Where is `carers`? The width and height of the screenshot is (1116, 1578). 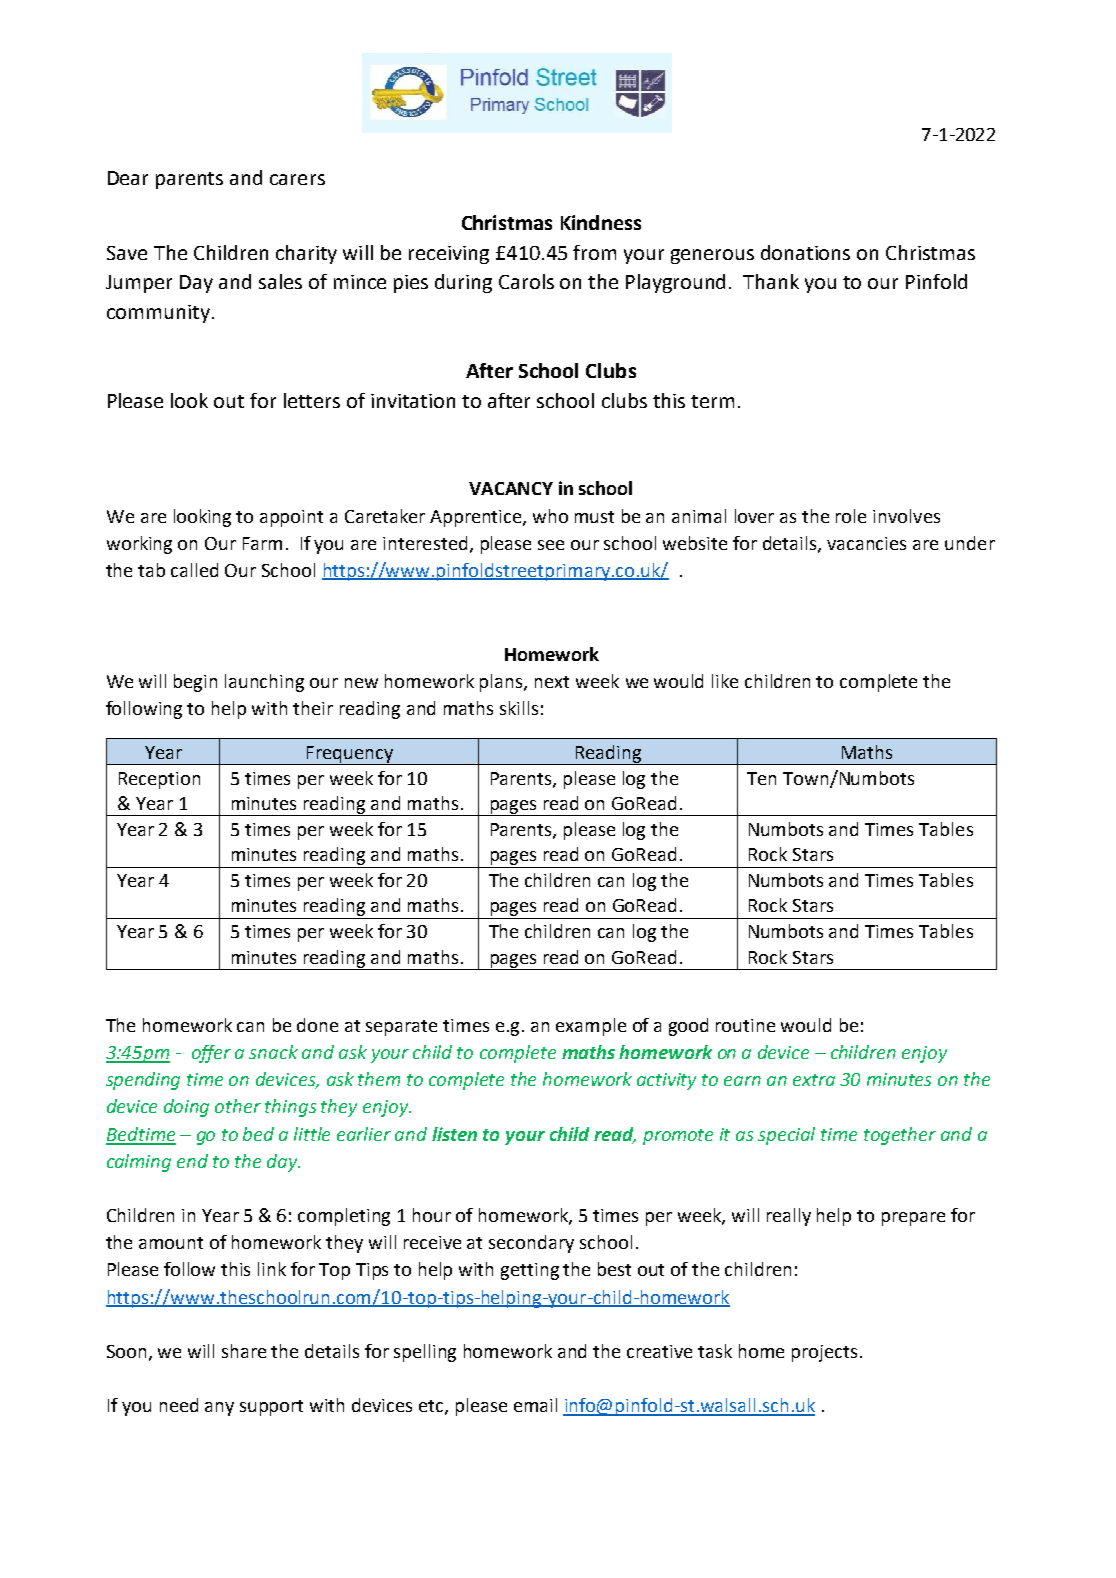
carers is located at coordinates (297, 179).
